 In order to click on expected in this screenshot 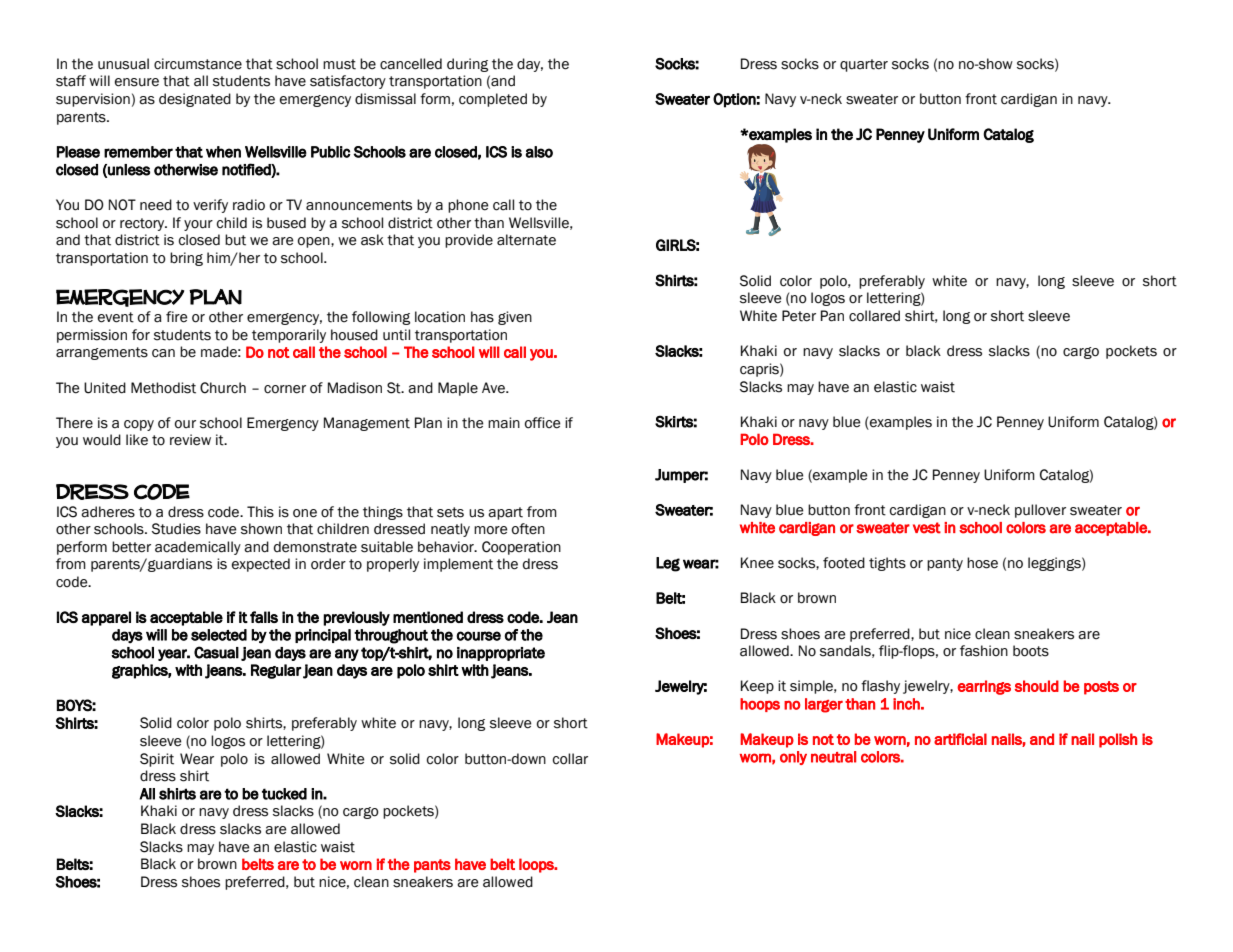, I will do `click(261, 565)`.
